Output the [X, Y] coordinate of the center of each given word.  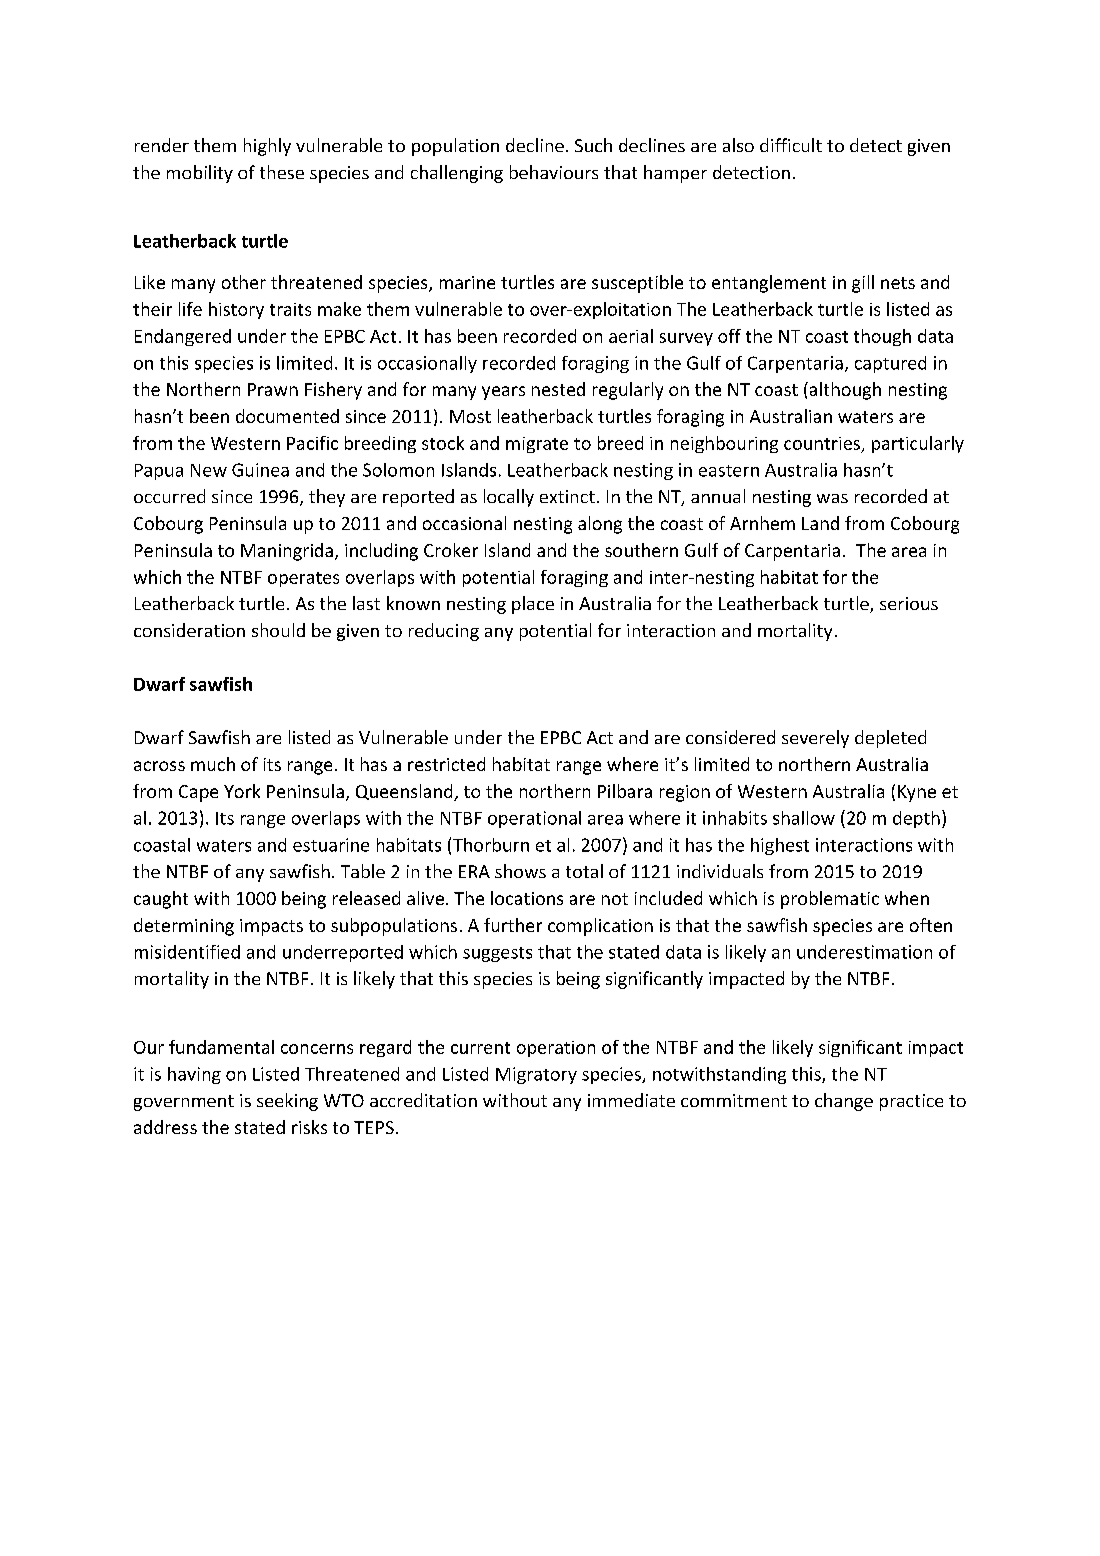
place [533, 605]
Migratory [536, 1075]
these [282, 172]
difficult [791, 145]
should [278, 630]
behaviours [554, 172]
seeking [287, 1102]
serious [909, 603]
